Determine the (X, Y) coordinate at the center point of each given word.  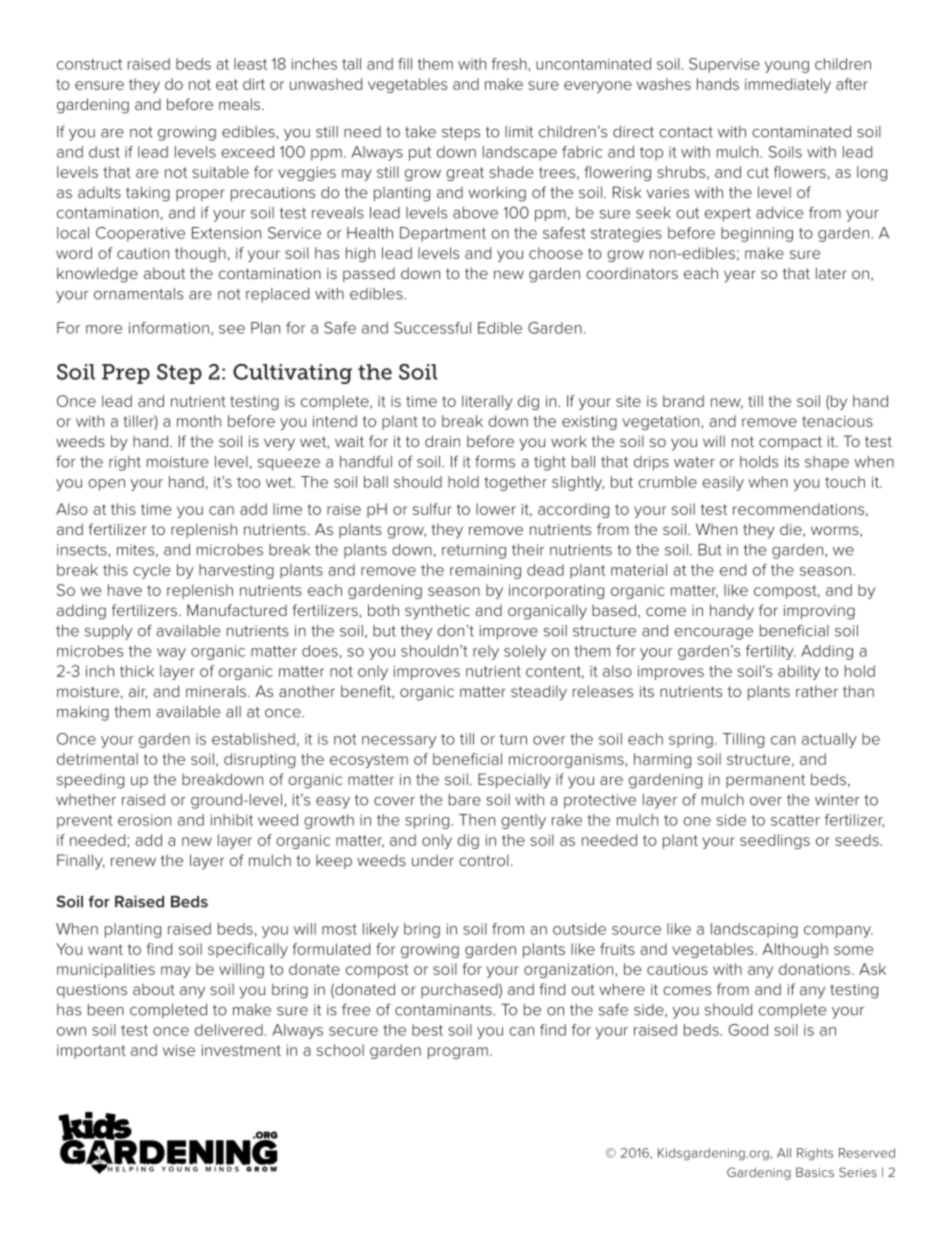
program (458, 1053)
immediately (788, 85)
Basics (815, 1172)
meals (241, 104)
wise (179, 1050)
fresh (509, 64)
